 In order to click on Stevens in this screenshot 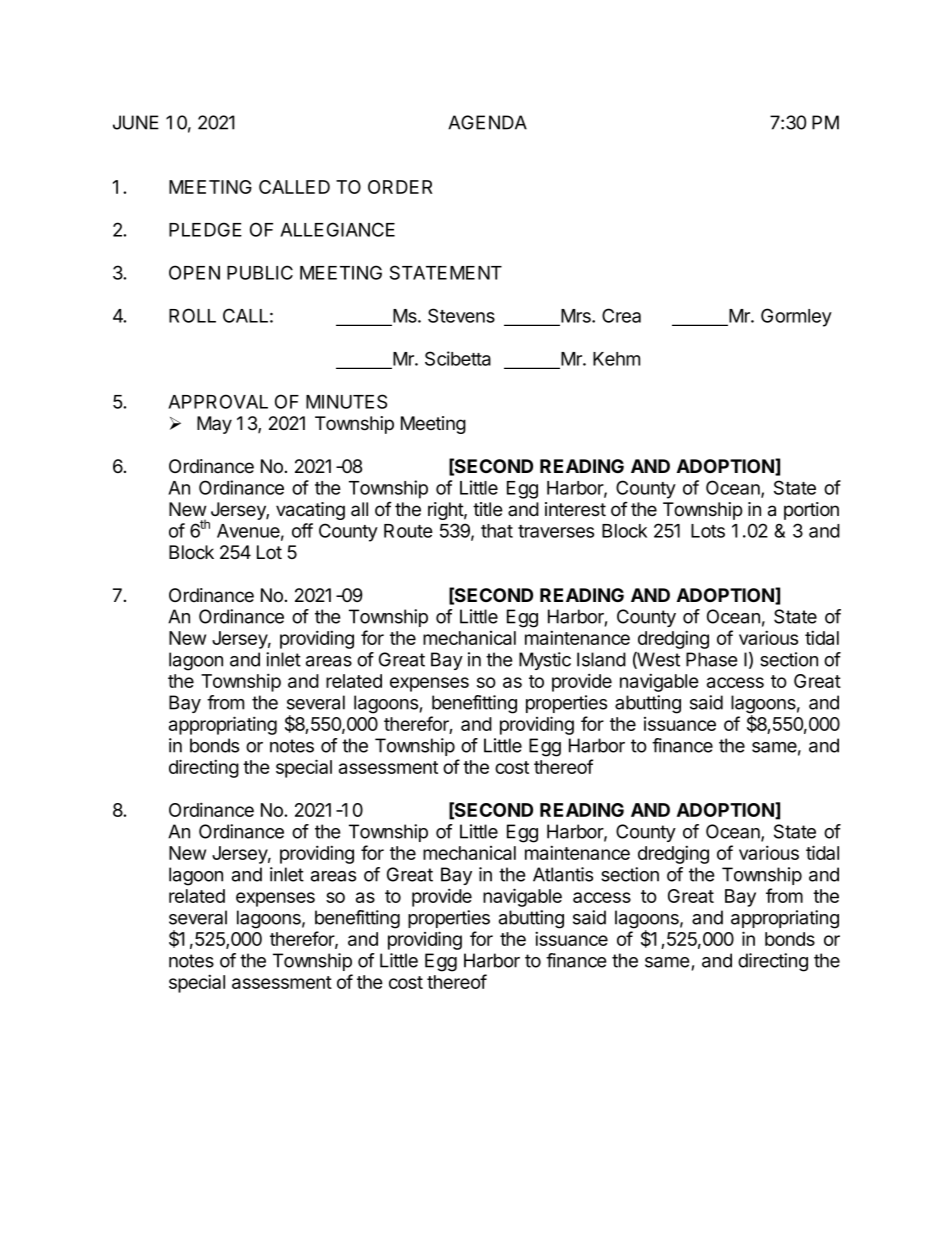, I will do `click(461, 315)`.
